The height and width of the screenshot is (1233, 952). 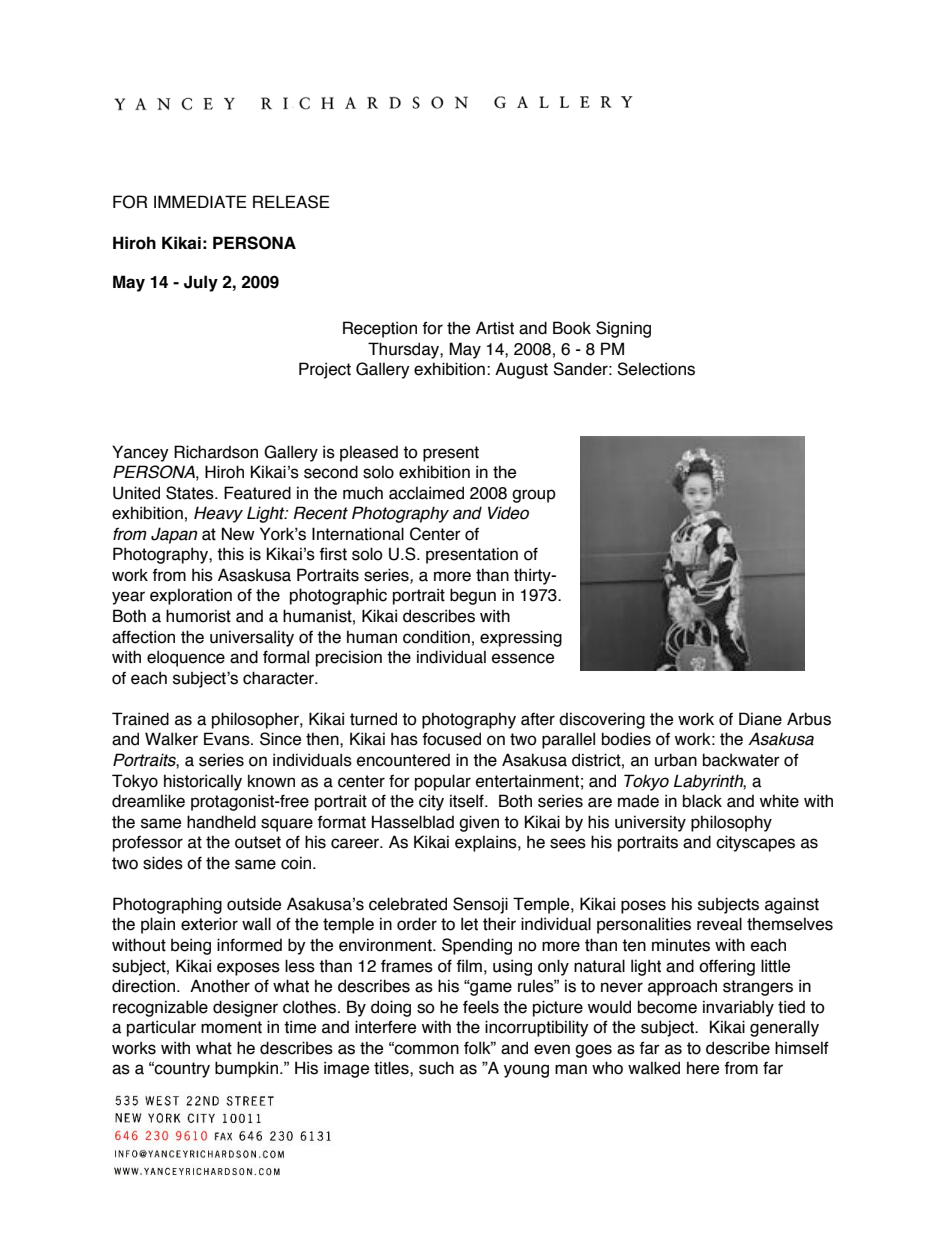 I want to click on Diane, so click(x=760, y=719).
